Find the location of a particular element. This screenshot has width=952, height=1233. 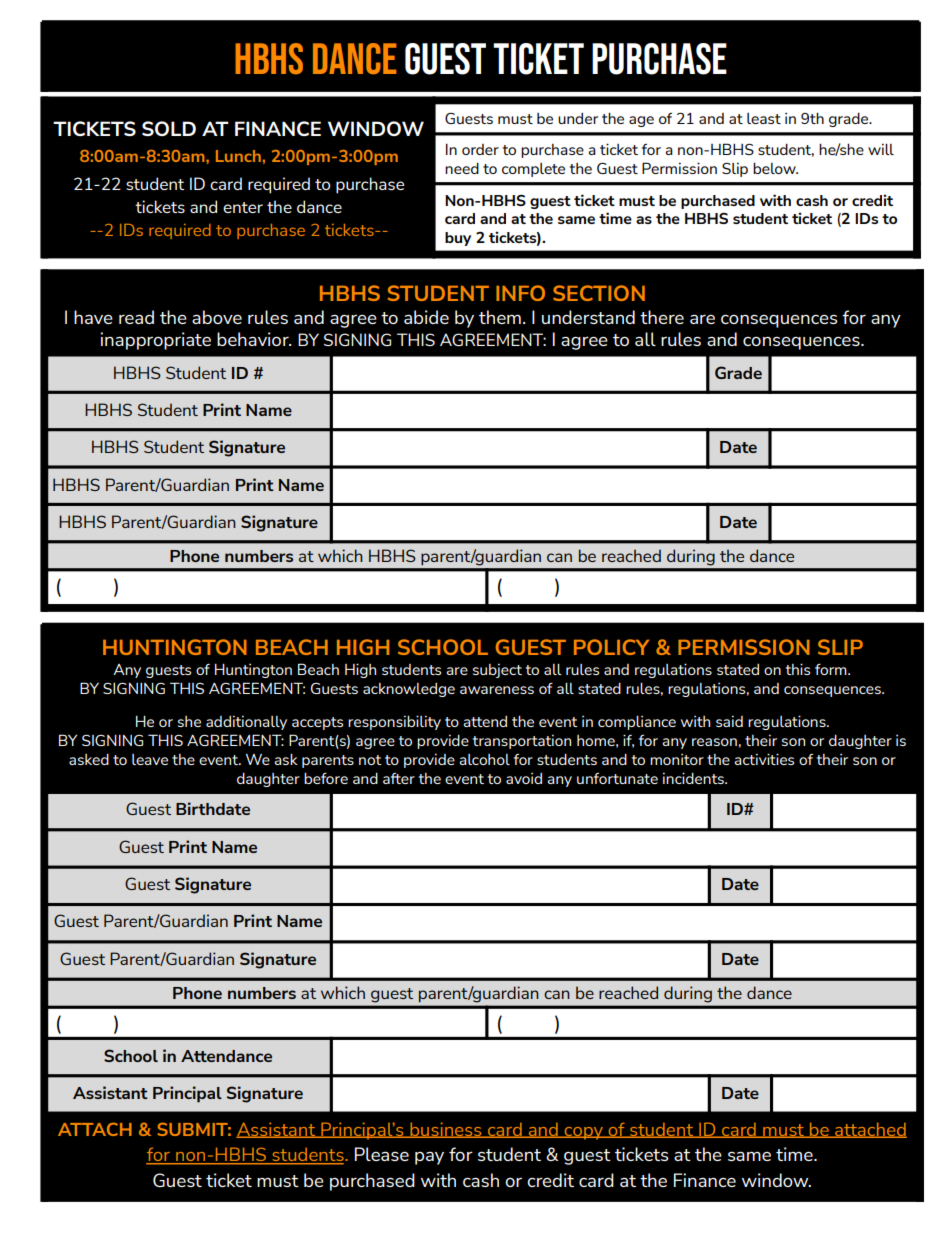

Please is located at coordinates (382, 1154).
